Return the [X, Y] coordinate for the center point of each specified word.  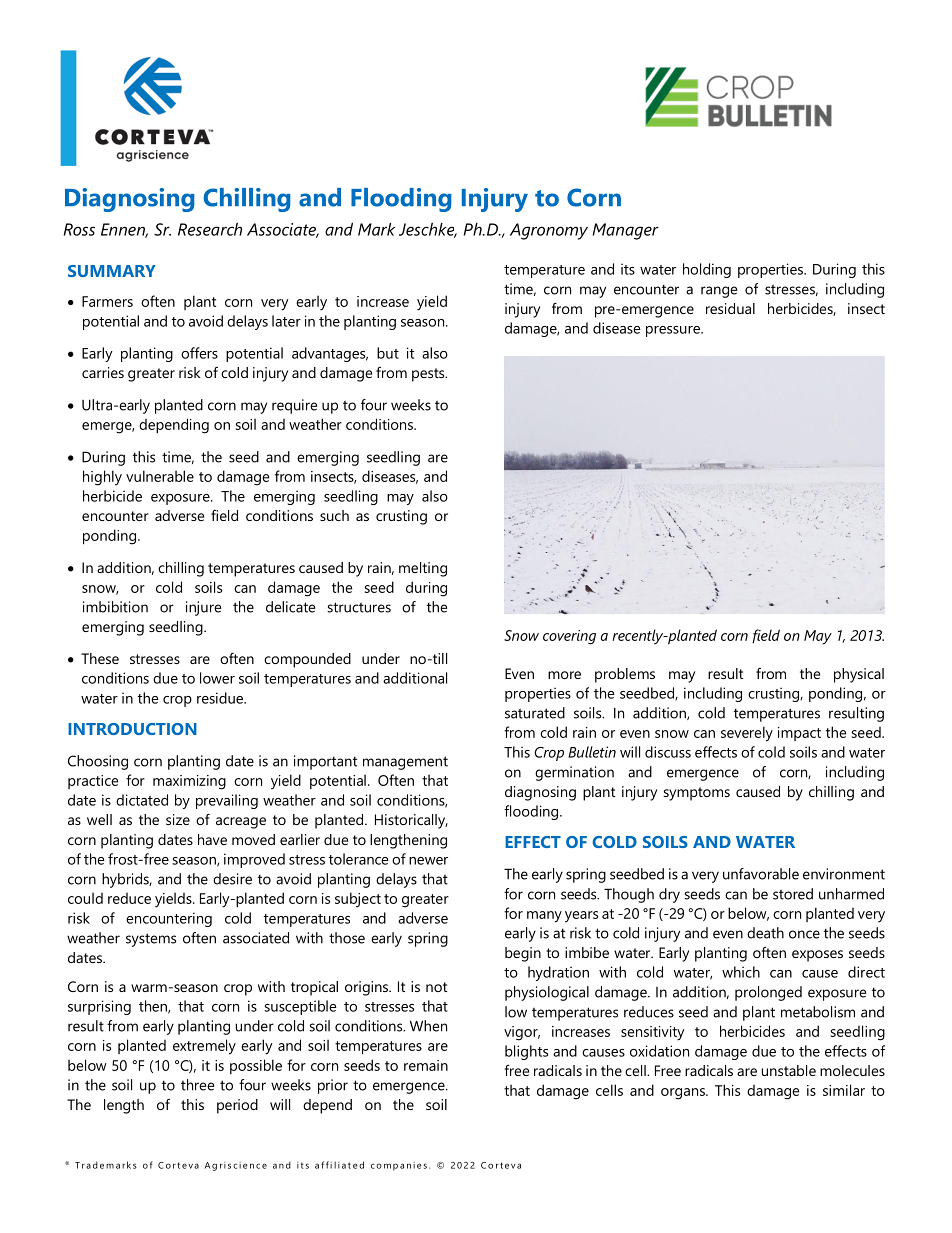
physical [859, 675]
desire [232, 879]
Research [210, 229]
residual [730, 308]
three [197, 1085]
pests [429, 375]
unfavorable [761, 874]
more [564, 675]
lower [217, 678]
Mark [376, 229]
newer [428, 861]
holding [707, 270]
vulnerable [160, 476]
